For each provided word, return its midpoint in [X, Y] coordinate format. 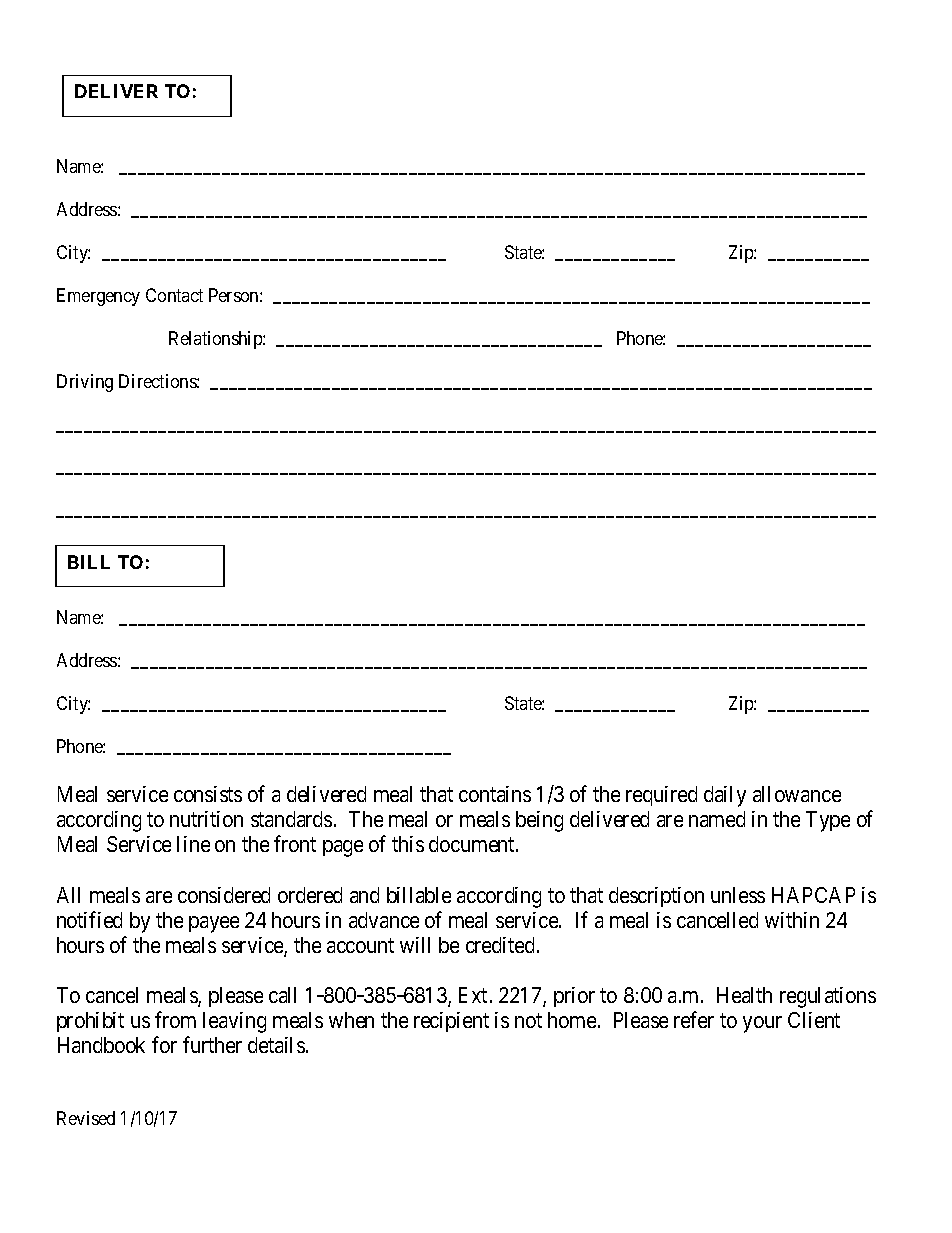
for [164, 1044]
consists [208, 794]
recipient [451, 1022]
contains [495, 794]
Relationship [216, 340]
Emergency [98, 297]
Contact [174, 295]
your [762, 1024]
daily [725, 796]
